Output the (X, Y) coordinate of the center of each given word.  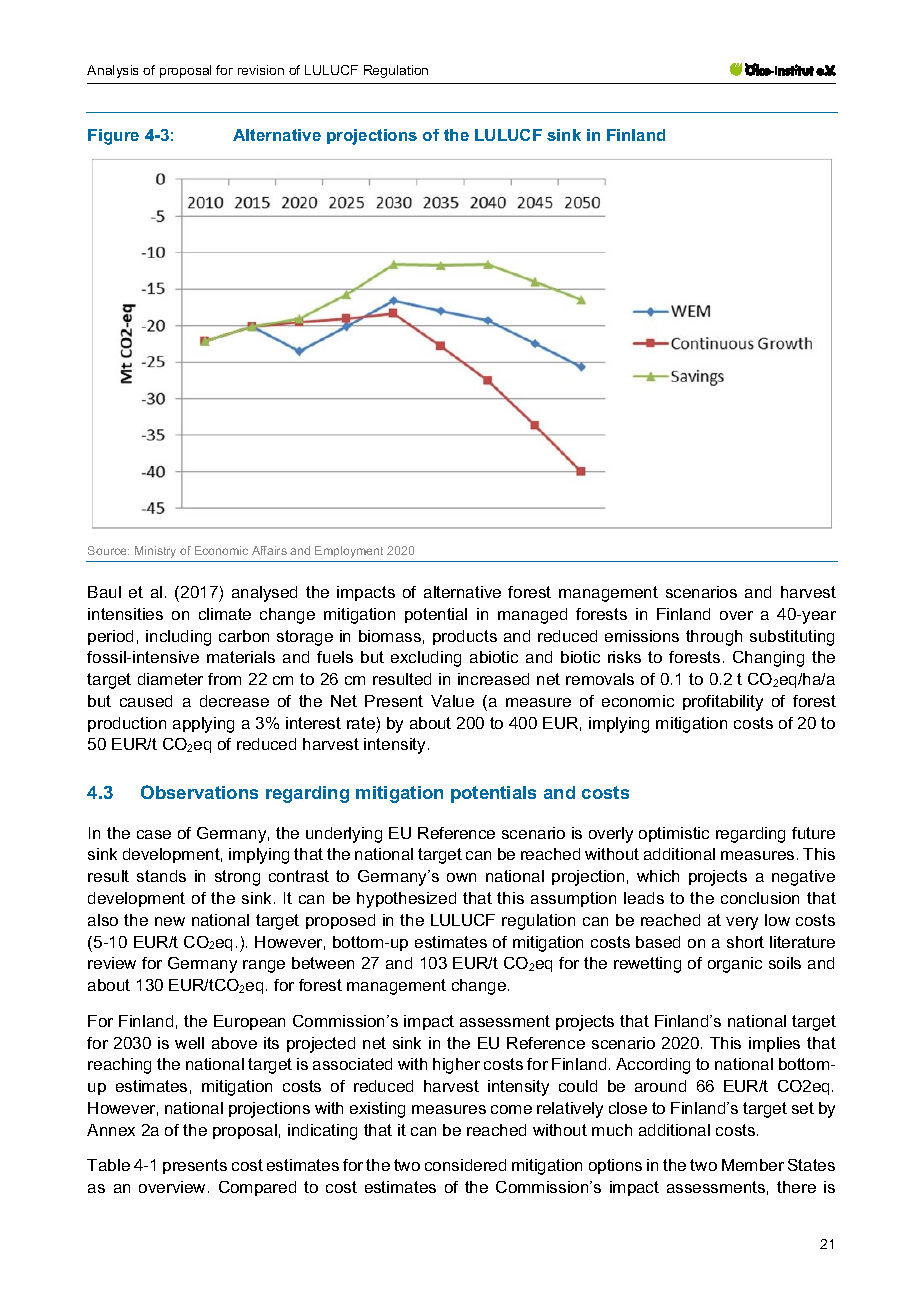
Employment (349, 552)
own (461, 877)
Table (108, 1165)
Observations (199, 792)
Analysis (112, 71)
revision (261, 70)
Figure (113, 137)
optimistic (674, 834)
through (714, 638)
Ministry (155, 552)
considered (465, 1165)
